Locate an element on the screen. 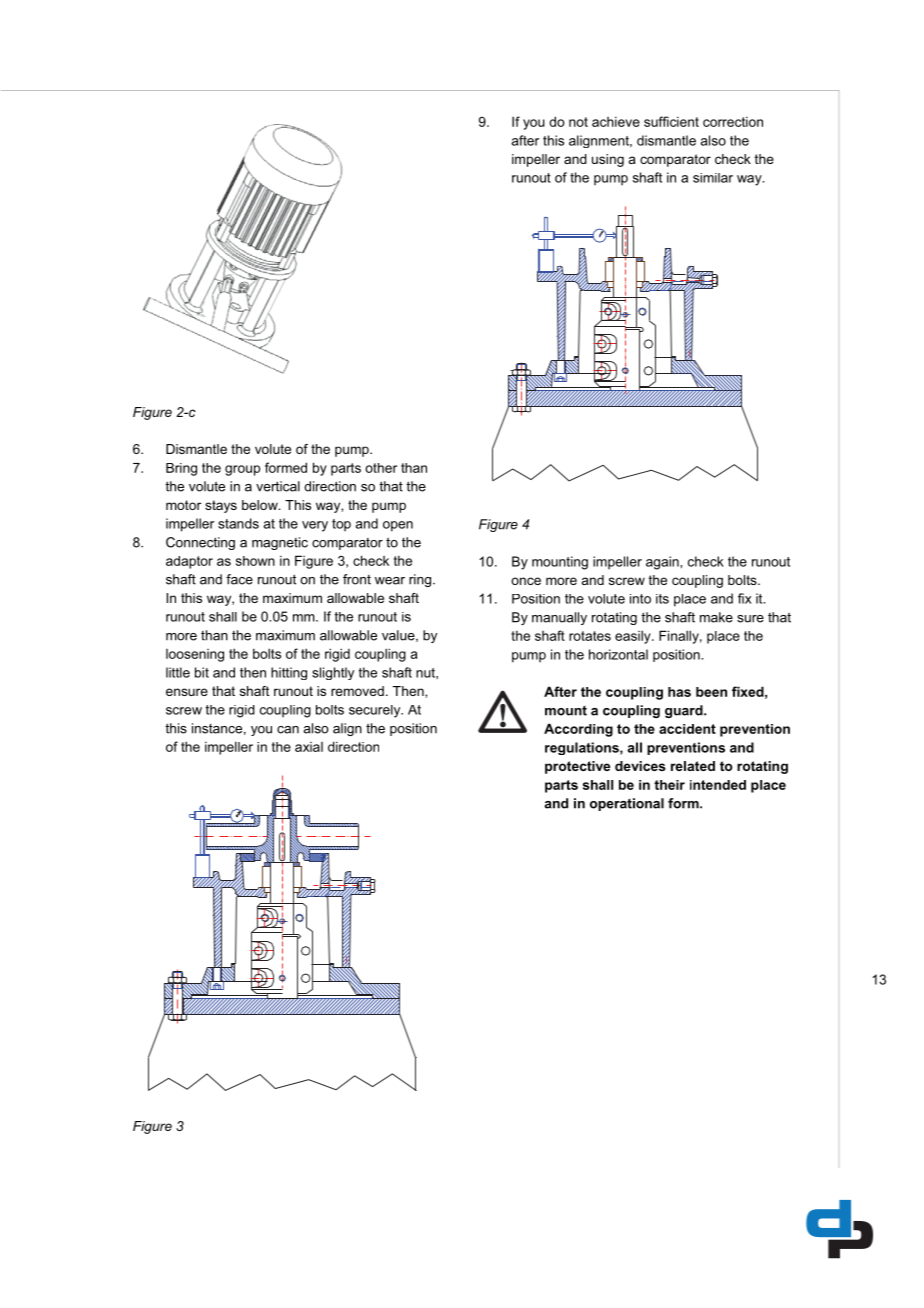  again is located at coordinates (663, 563).
